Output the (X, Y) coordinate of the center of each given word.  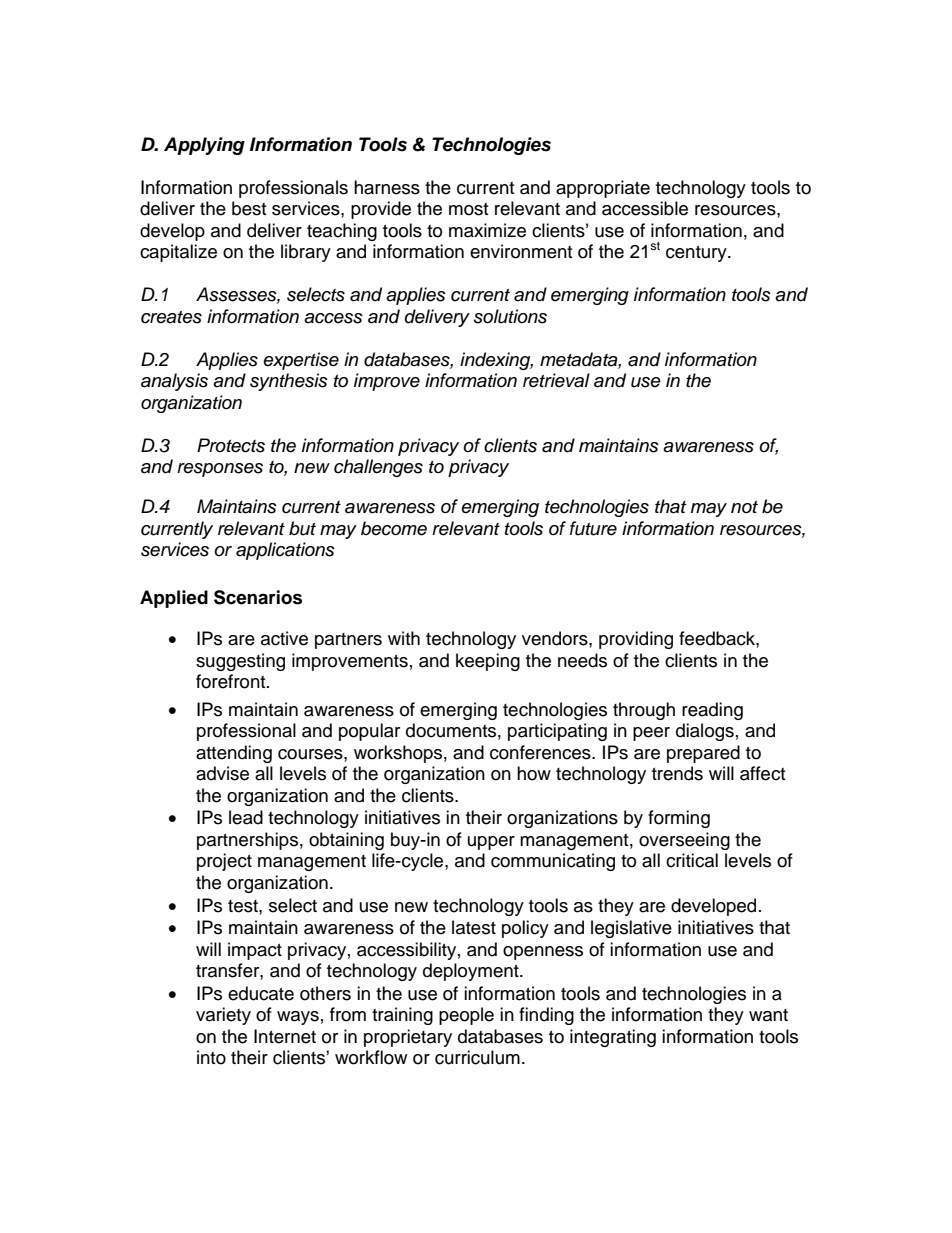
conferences (541, 752)
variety (223, 1016)
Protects (231, 445)
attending (234, 754)
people (466, 1016)
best (249, 208)
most (468, 209)
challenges (378, 468)
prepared (703, 754)
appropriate (603, 189)
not (744, 507)
